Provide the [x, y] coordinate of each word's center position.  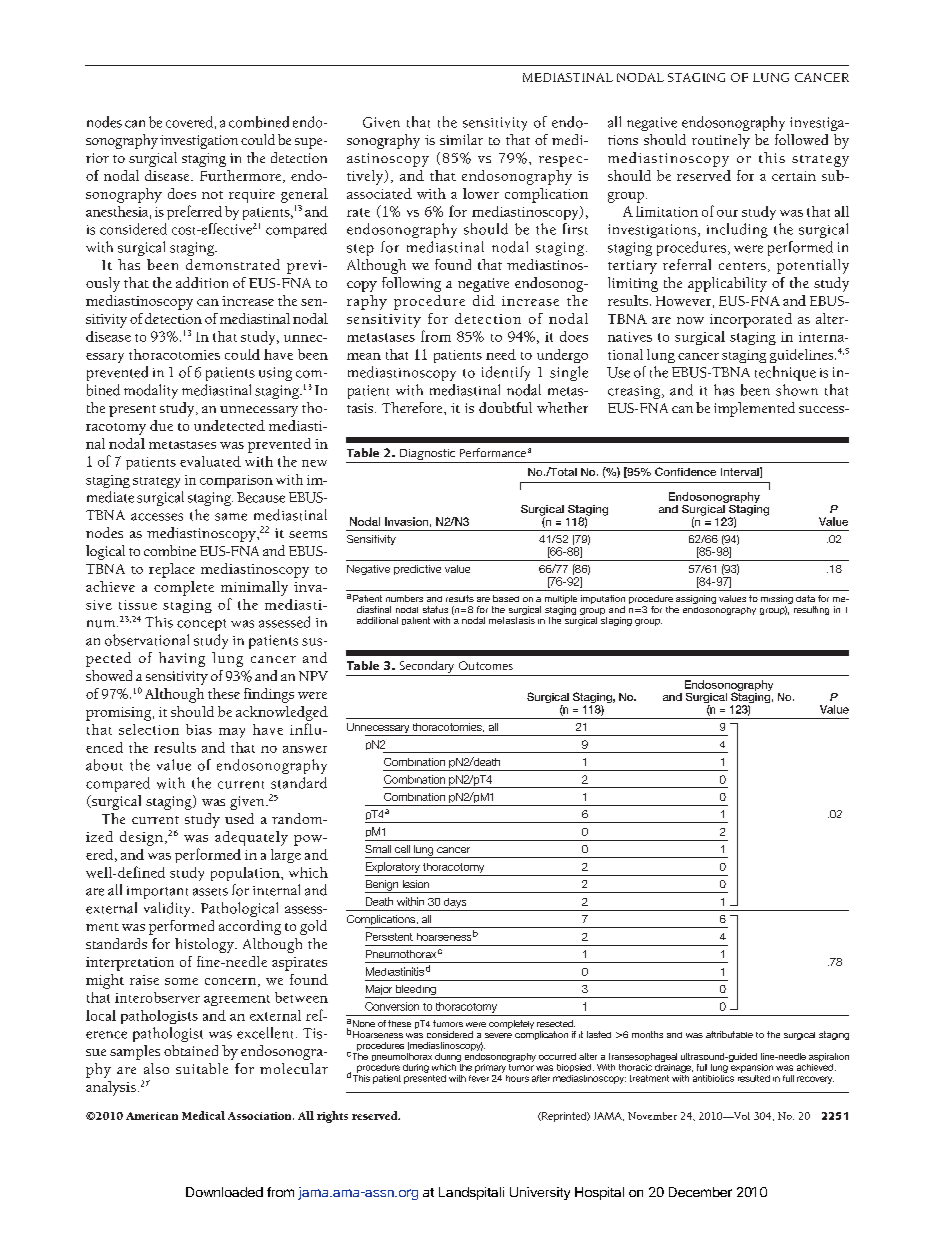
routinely [721, 141]
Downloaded [224, 1192]
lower [481, 193]
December [700, 1192]
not [212, 195]
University [540, 1193]
